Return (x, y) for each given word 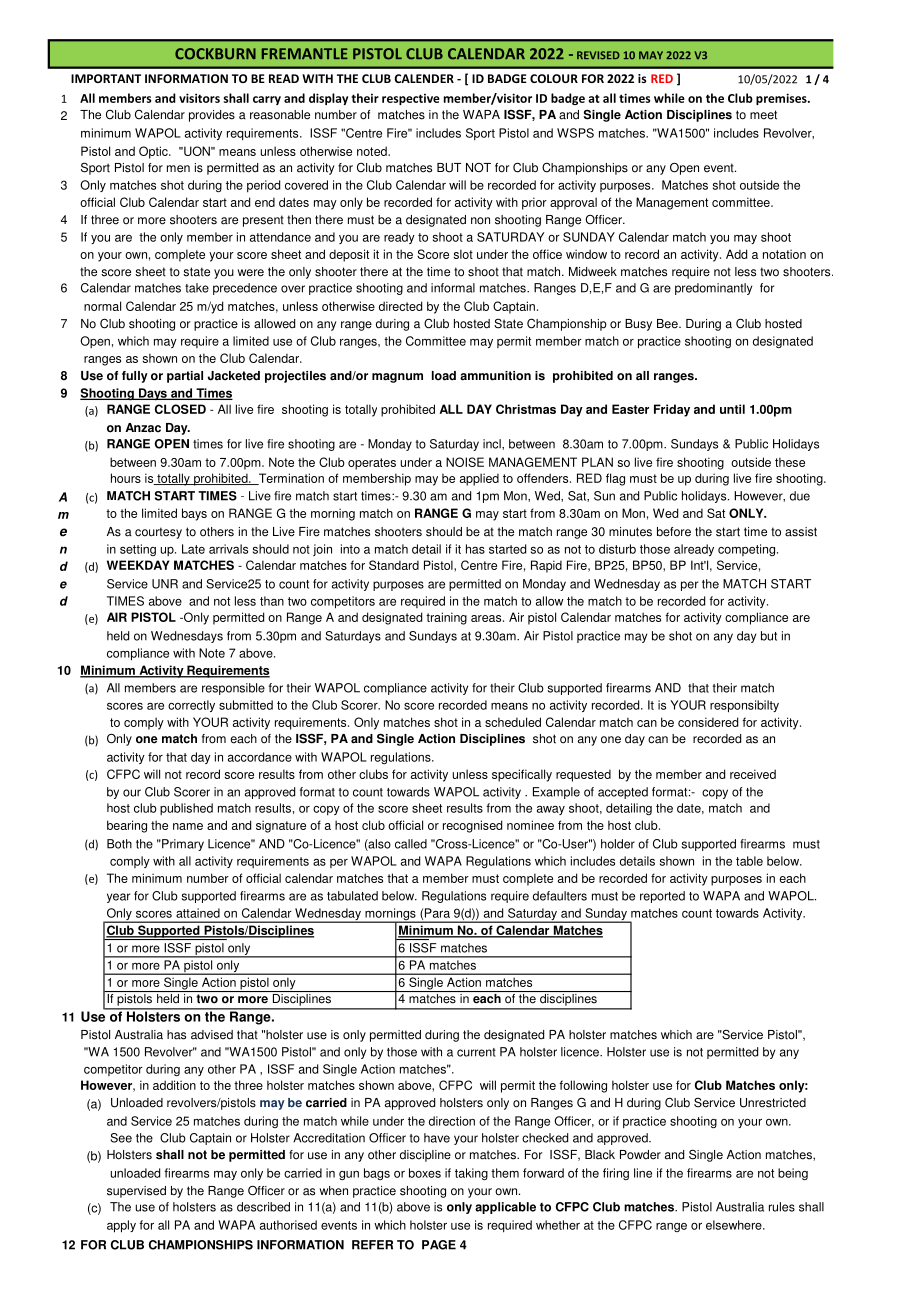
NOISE (465, 462)
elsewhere (735, 1225)
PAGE (439, 1245)
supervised (136, 1192)
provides (212, 116)
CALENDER (424, 78)
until (732, 409)
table (749, 861)
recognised (472, 826)
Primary (182, 845)
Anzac (143, 428)
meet (763, 115)
